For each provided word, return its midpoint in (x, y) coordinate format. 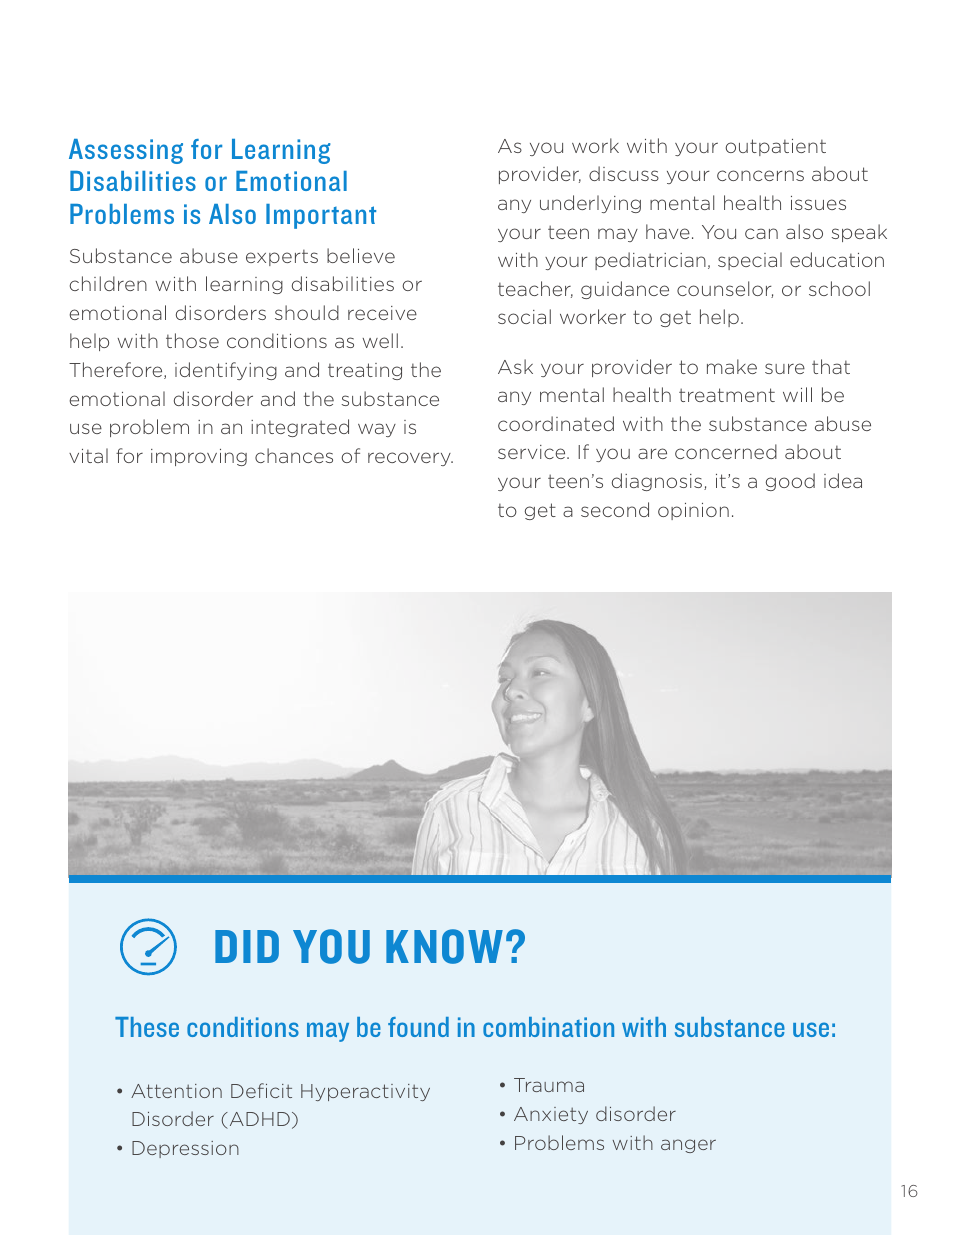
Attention (176, 1091)
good (790, 482)
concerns (760, 175)
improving (199, 457)
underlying (590, 204)
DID (247, 946)
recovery (410, 459)
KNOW (444, 946)
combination (548, 1027)
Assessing (126, 151)
